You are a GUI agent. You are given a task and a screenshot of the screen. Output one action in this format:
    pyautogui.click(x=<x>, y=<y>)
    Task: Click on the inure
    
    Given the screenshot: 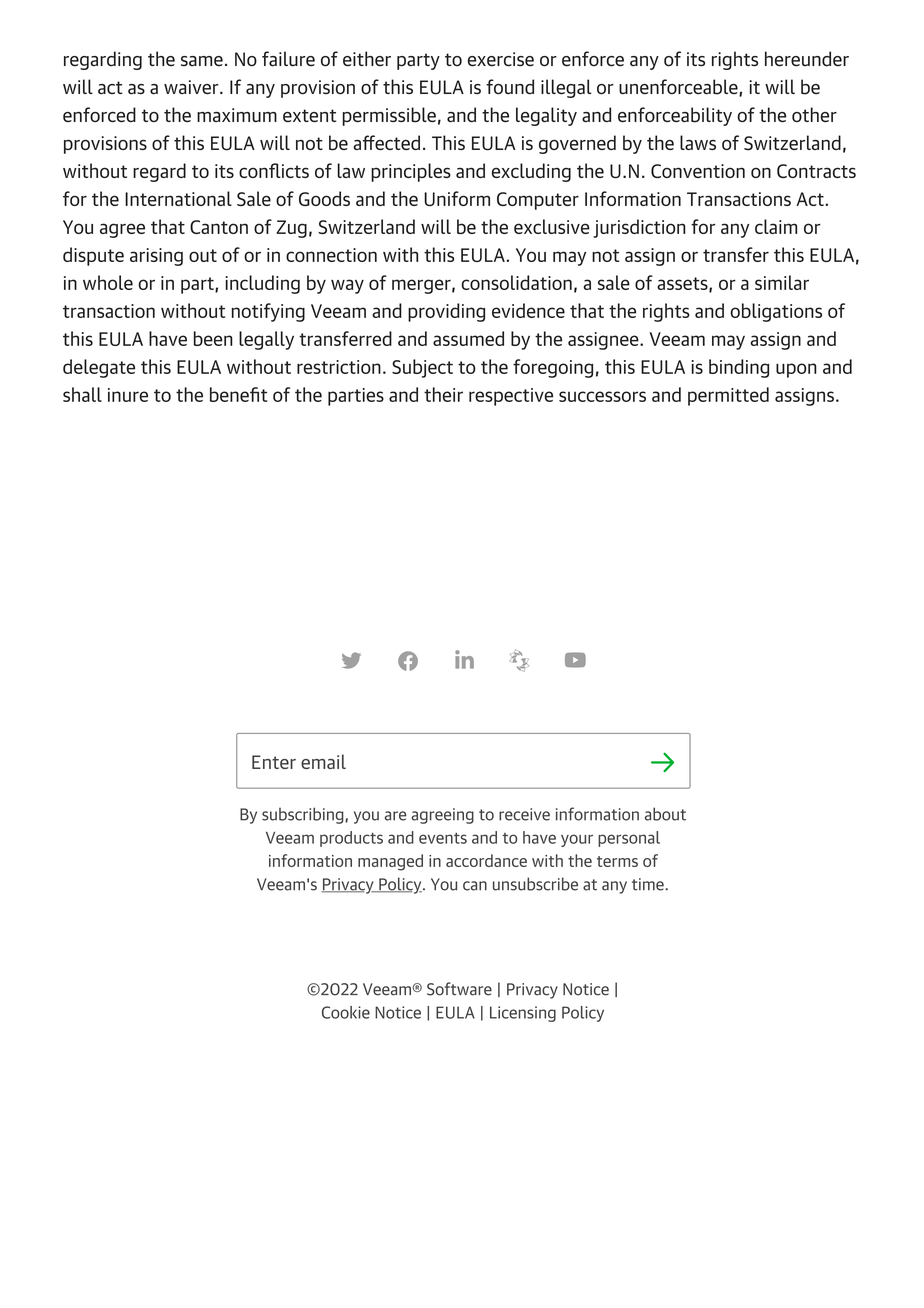 What is the action you would take?
    pyautogui.click(x=128, y=395)
